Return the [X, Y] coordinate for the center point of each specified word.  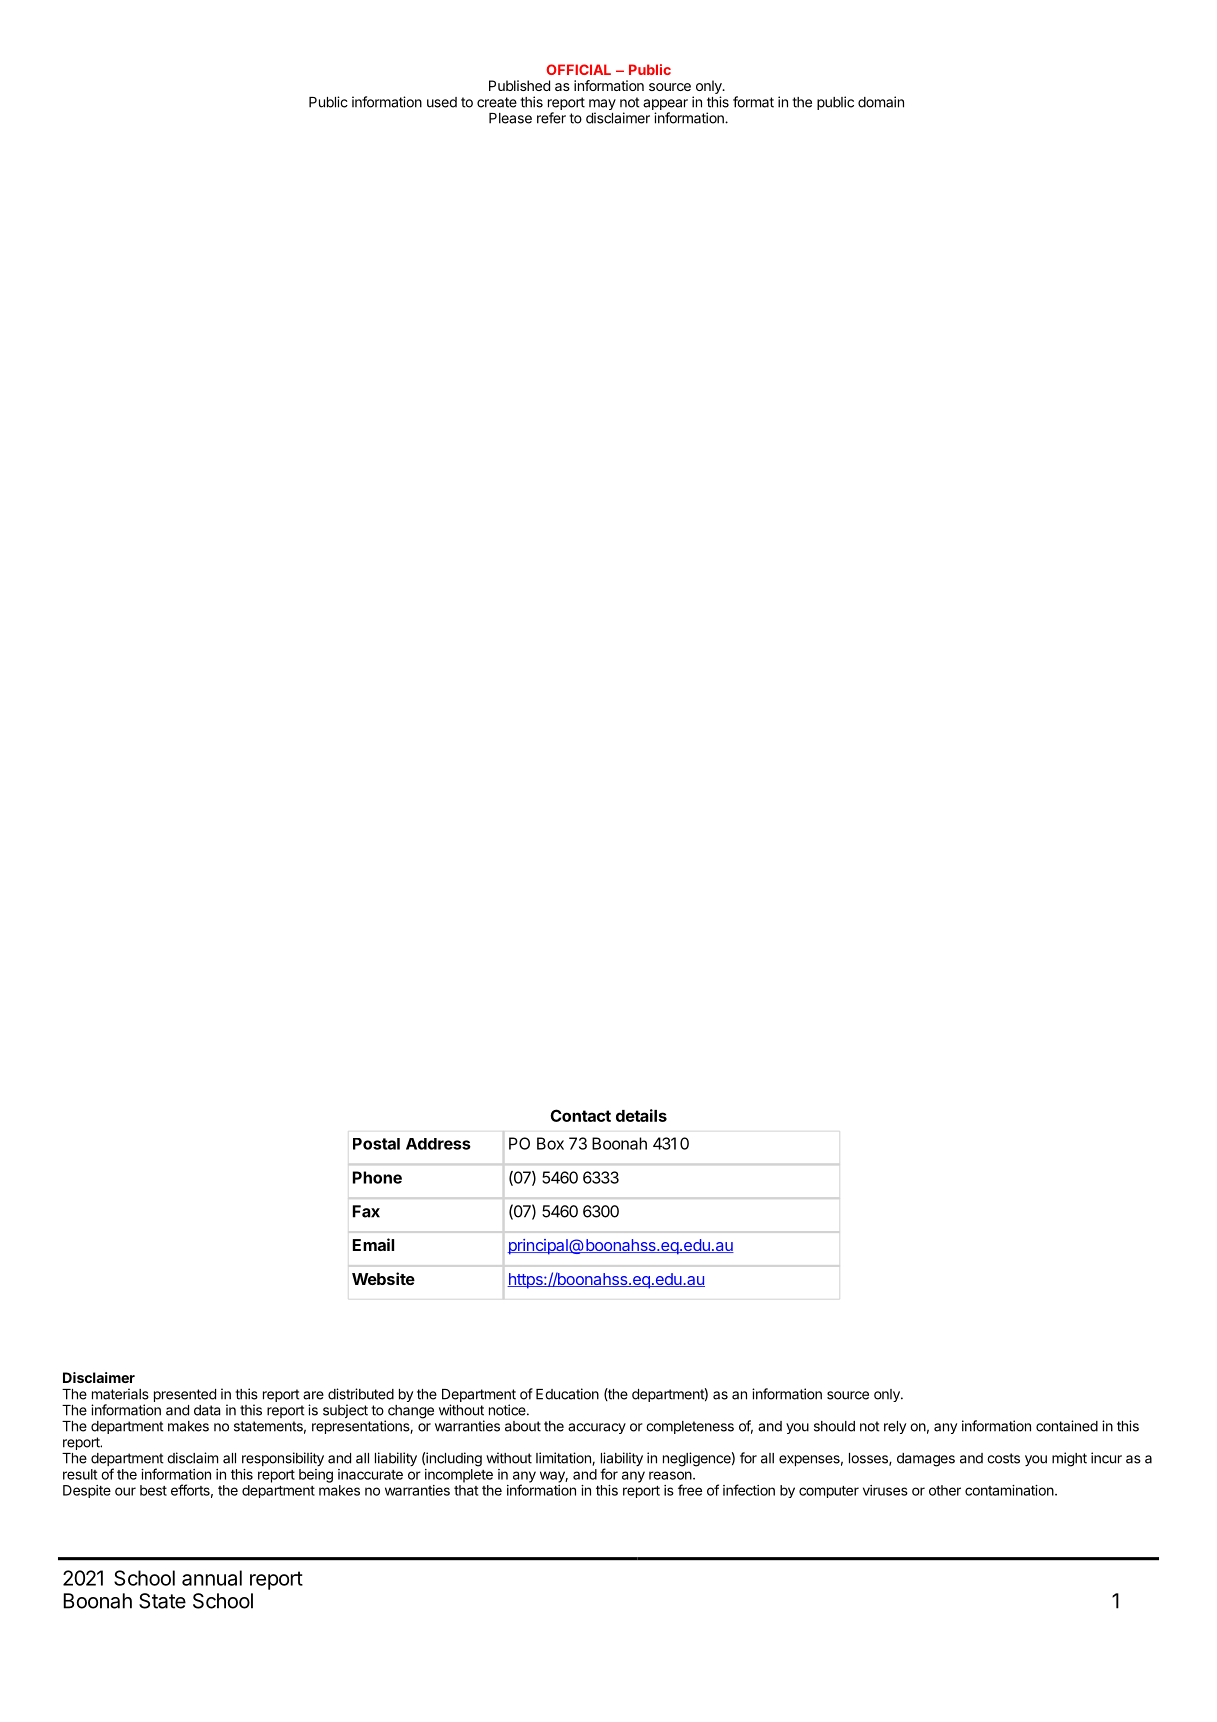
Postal [376, 1144]
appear [665, 106]
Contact [580, 1115]
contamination [1009, 1490]
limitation [564, 1459]
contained [1067, 1426]
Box [550, 1143]
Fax [366, 1211]
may [602, 106]
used [442, 102]
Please [510, 118]
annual [212, 1578]
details [641, 1115]
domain [881, 102]
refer [551, 118]
